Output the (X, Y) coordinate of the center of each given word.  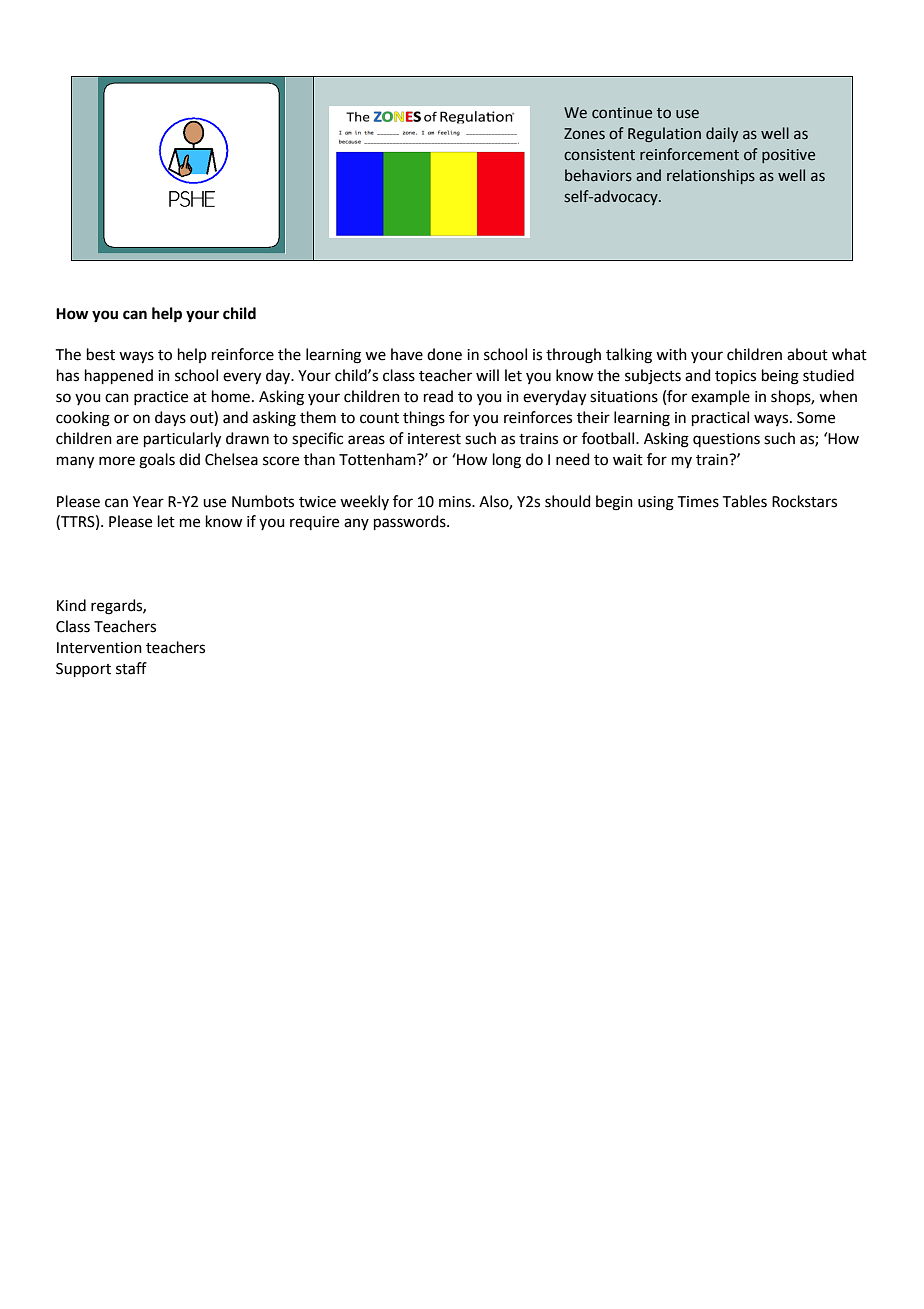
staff (131, 668)
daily (722, 134)
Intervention (99, 648)
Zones (584, 134)
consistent (599, 155)
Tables (745, 501)
